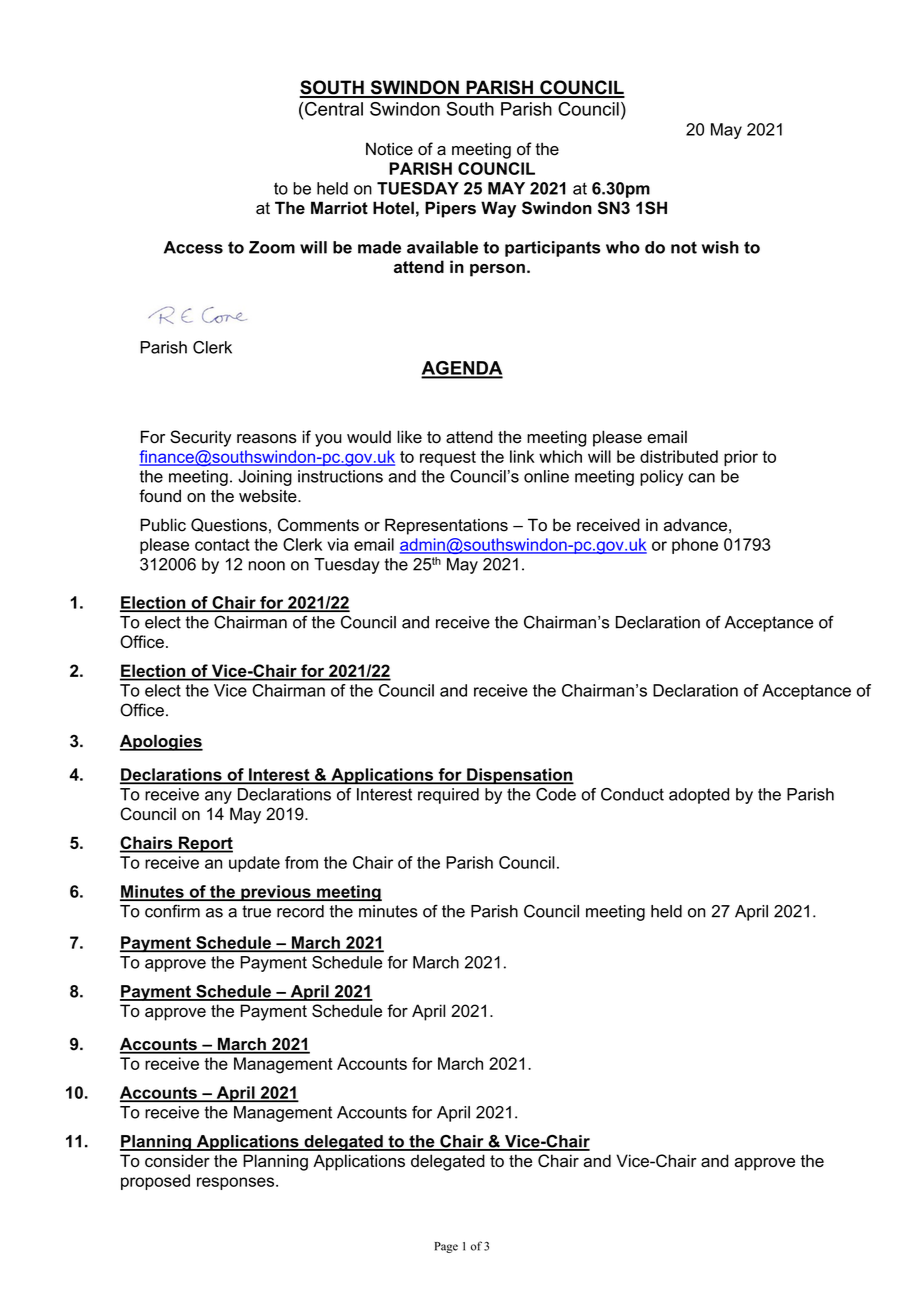 This screenshot has height=1308, width=924. Describe the element at coordinates (200, 438) in the screenshot. I see `Security` at that location.
